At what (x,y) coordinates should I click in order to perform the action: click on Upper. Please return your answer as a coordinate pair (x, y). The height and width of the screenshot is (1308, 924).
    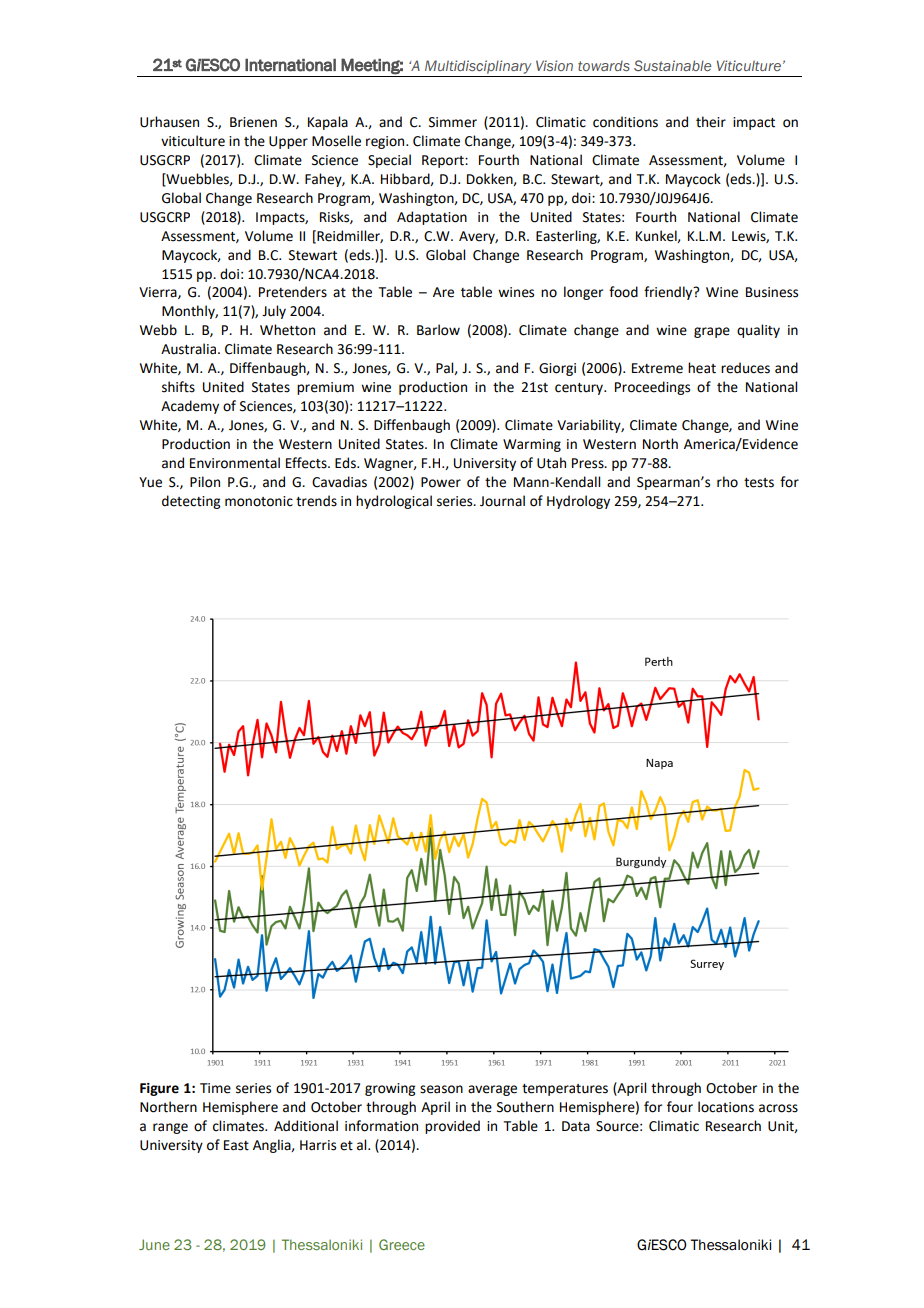
    Looking at the image, I should click on (288, 142).
